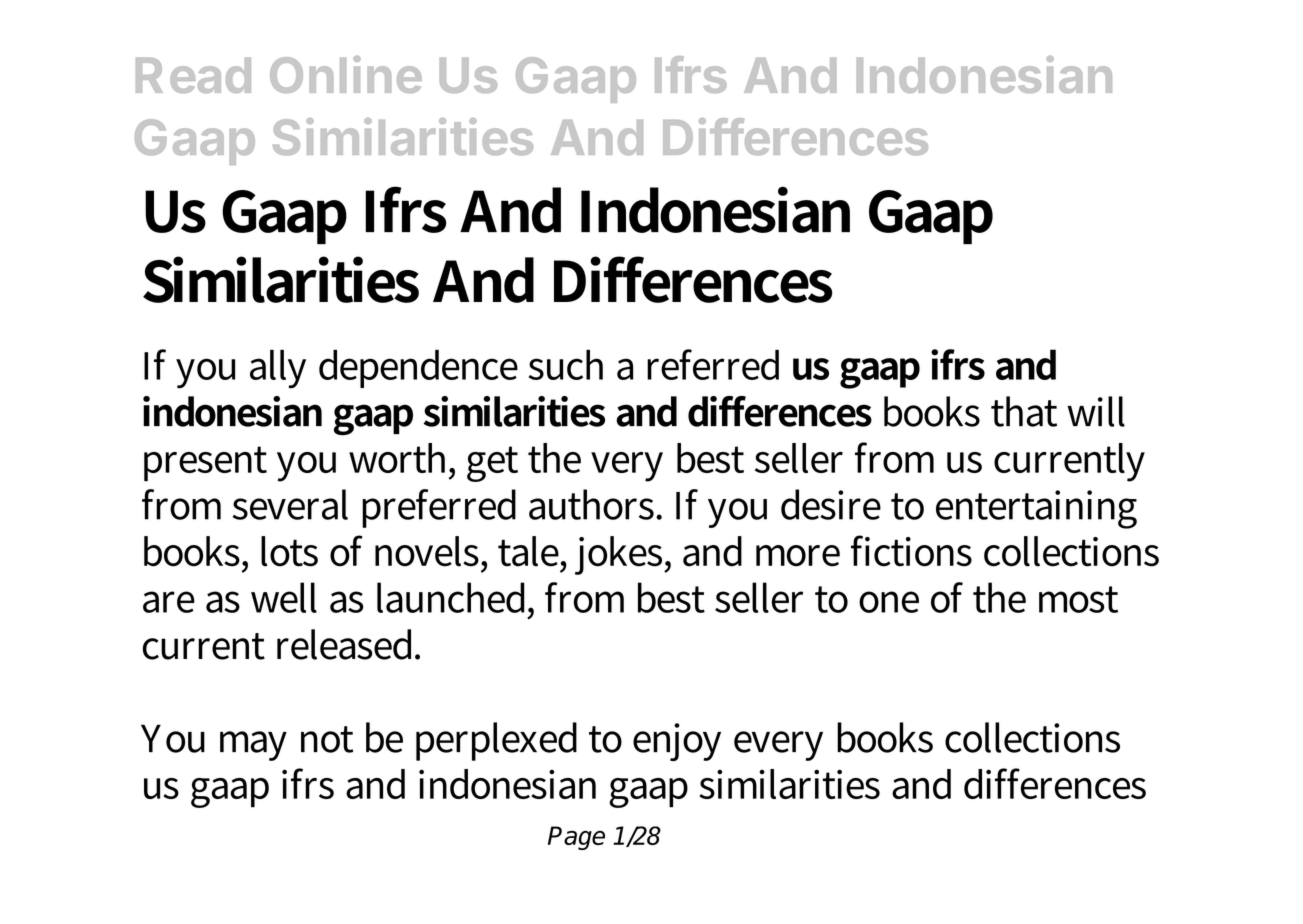 Image resolution: width=1303 pixels, height=924 pixels. I want to click on Online, so click(346, 74).
